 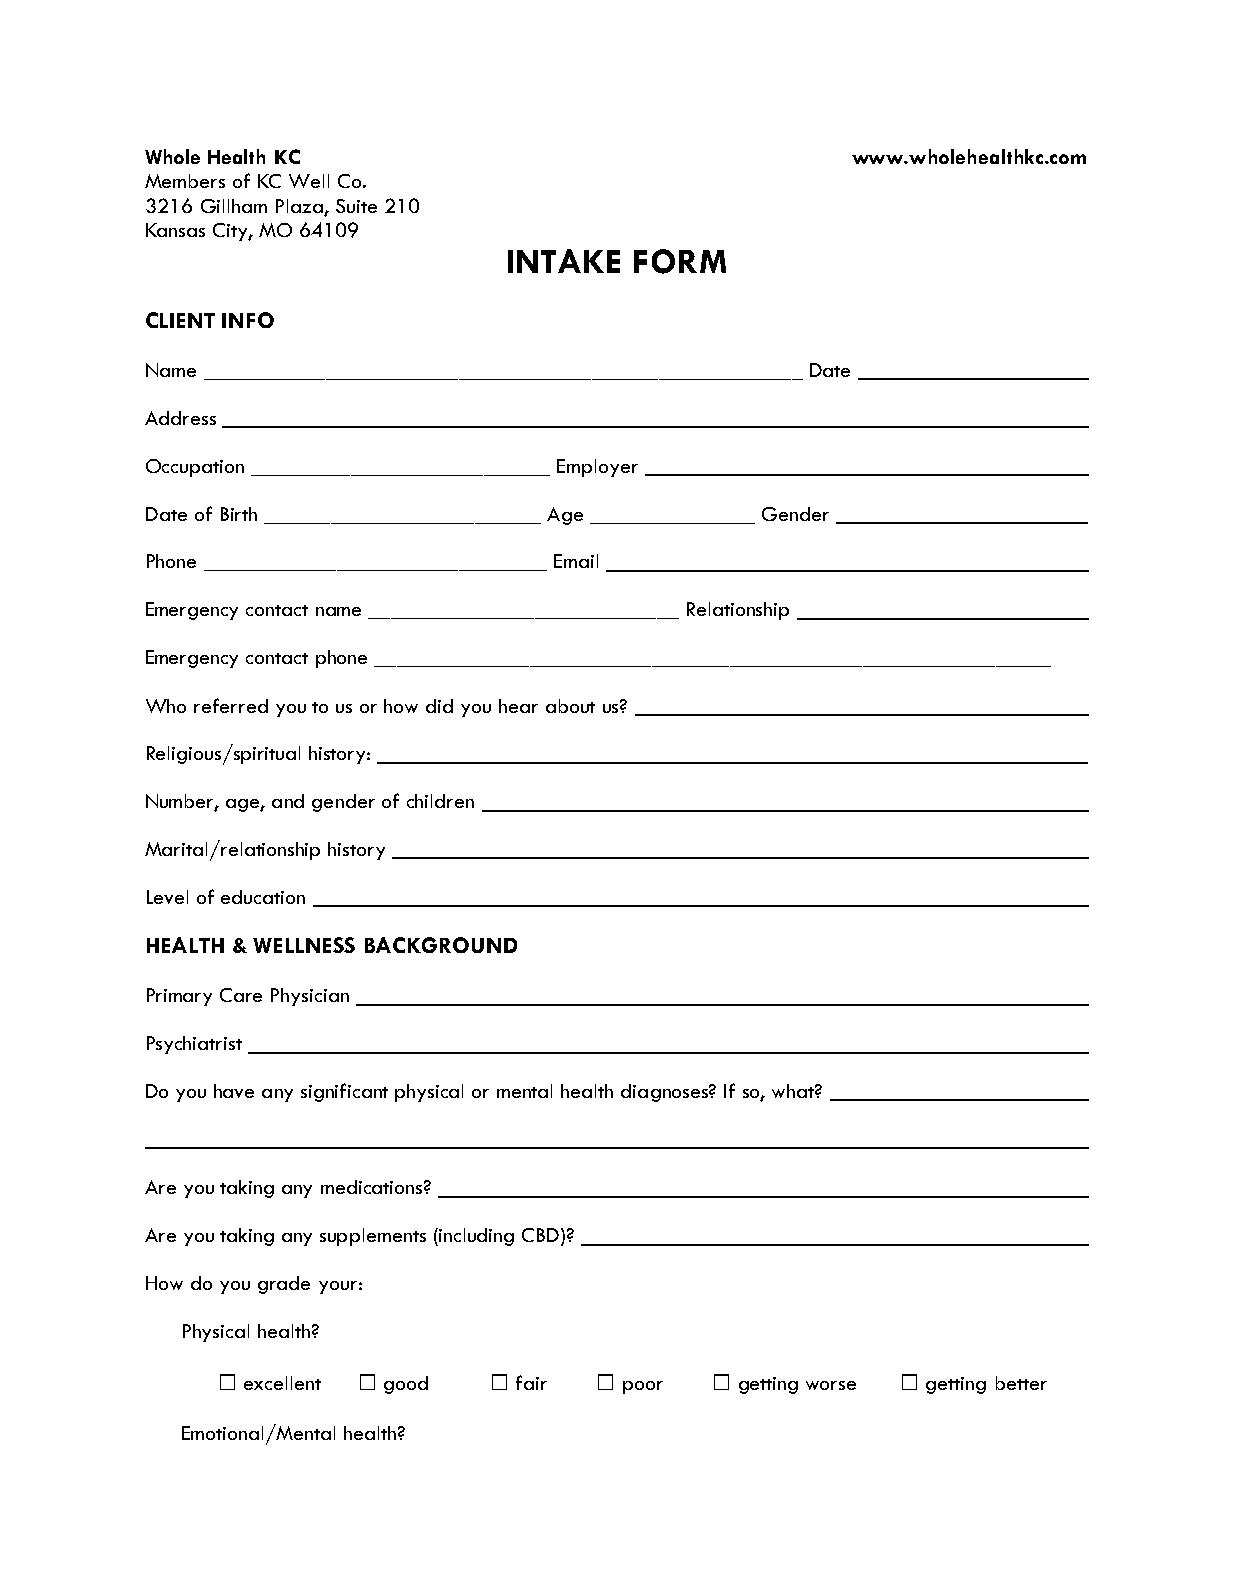 What do you see at coordinates (299, 206) in the screenshot?
I see `Plaza` at bounding box center [299, 206].
